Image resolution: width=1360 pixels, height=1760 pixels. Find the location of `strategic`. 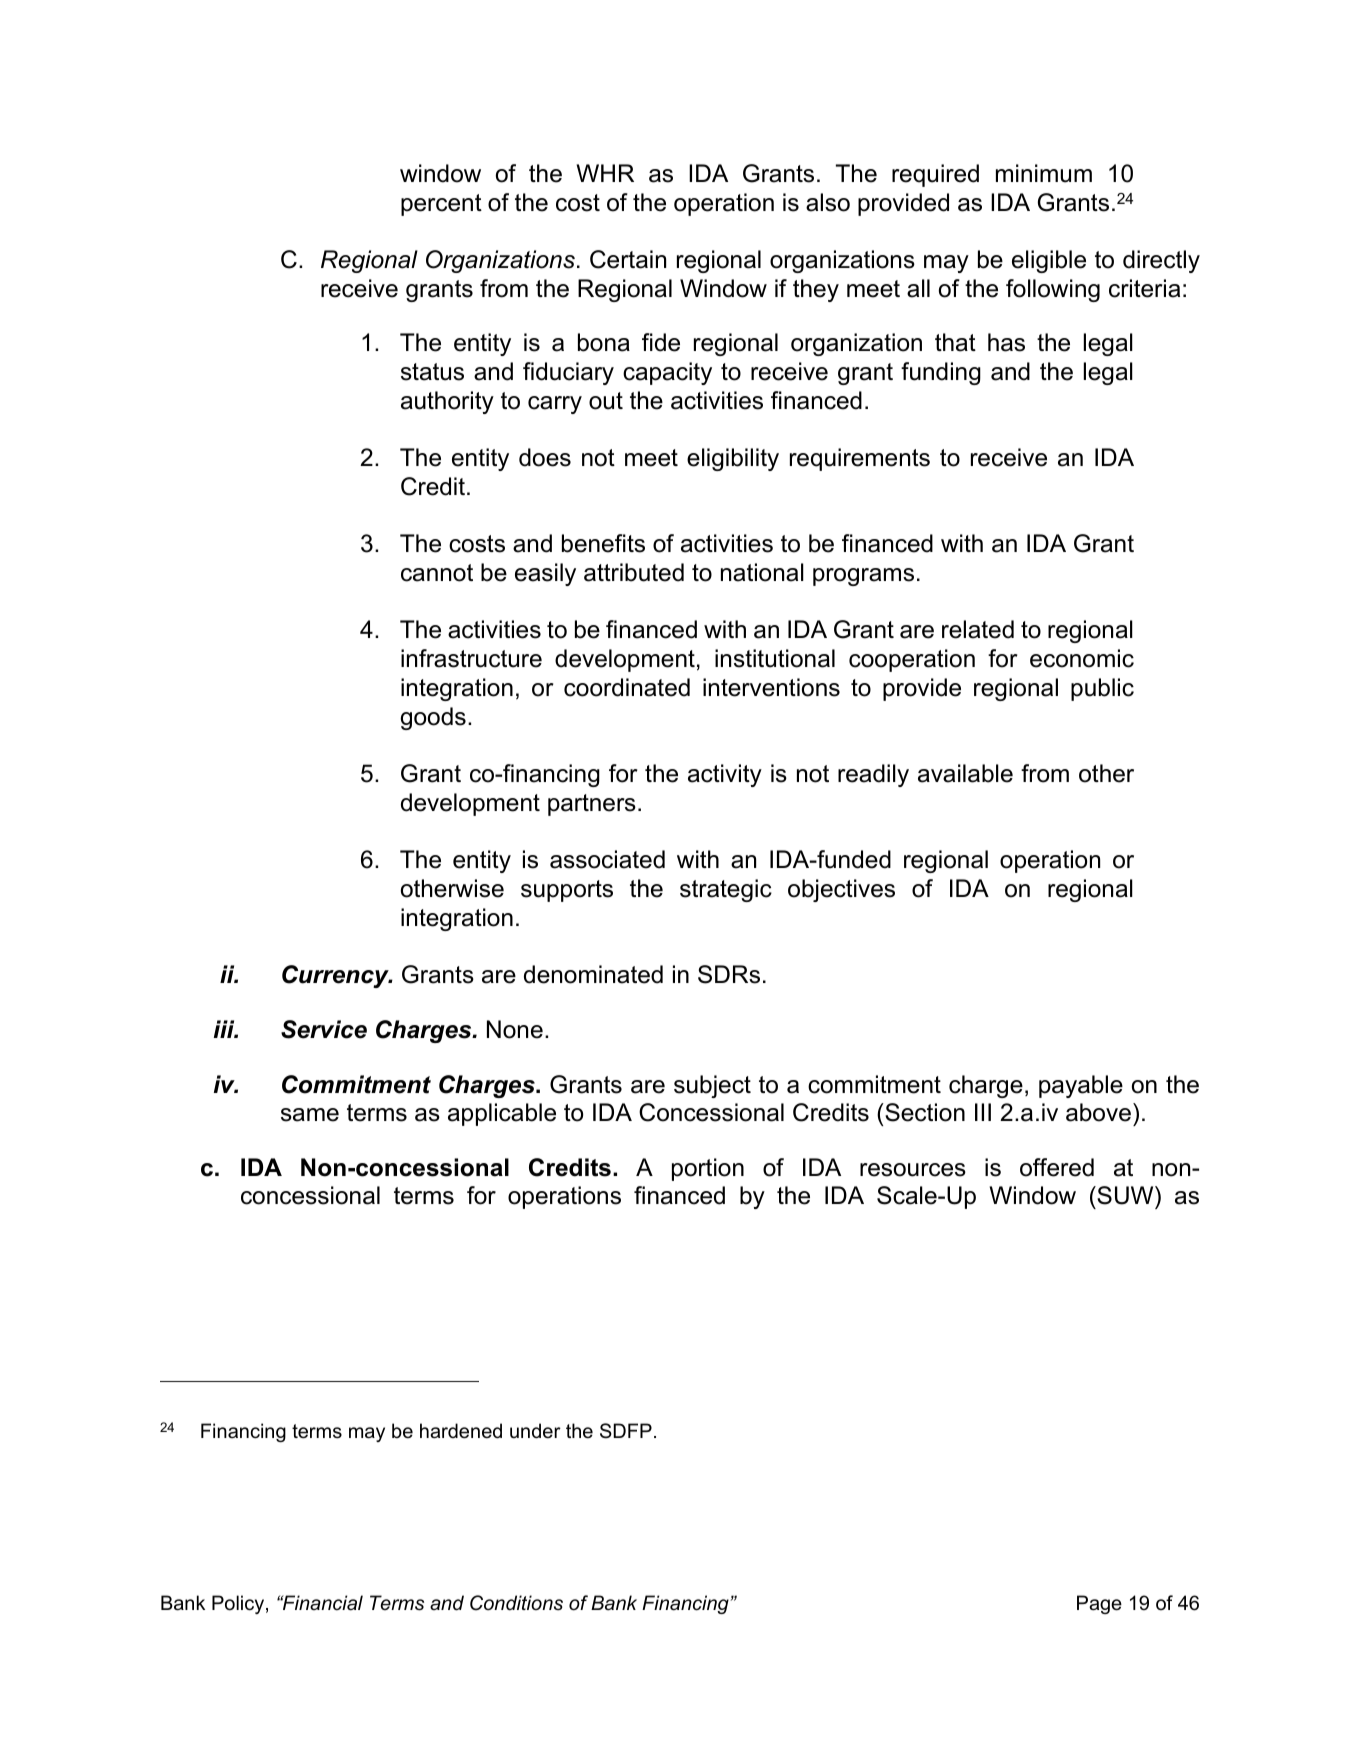

strategic is located at coordinates (726, 890).
